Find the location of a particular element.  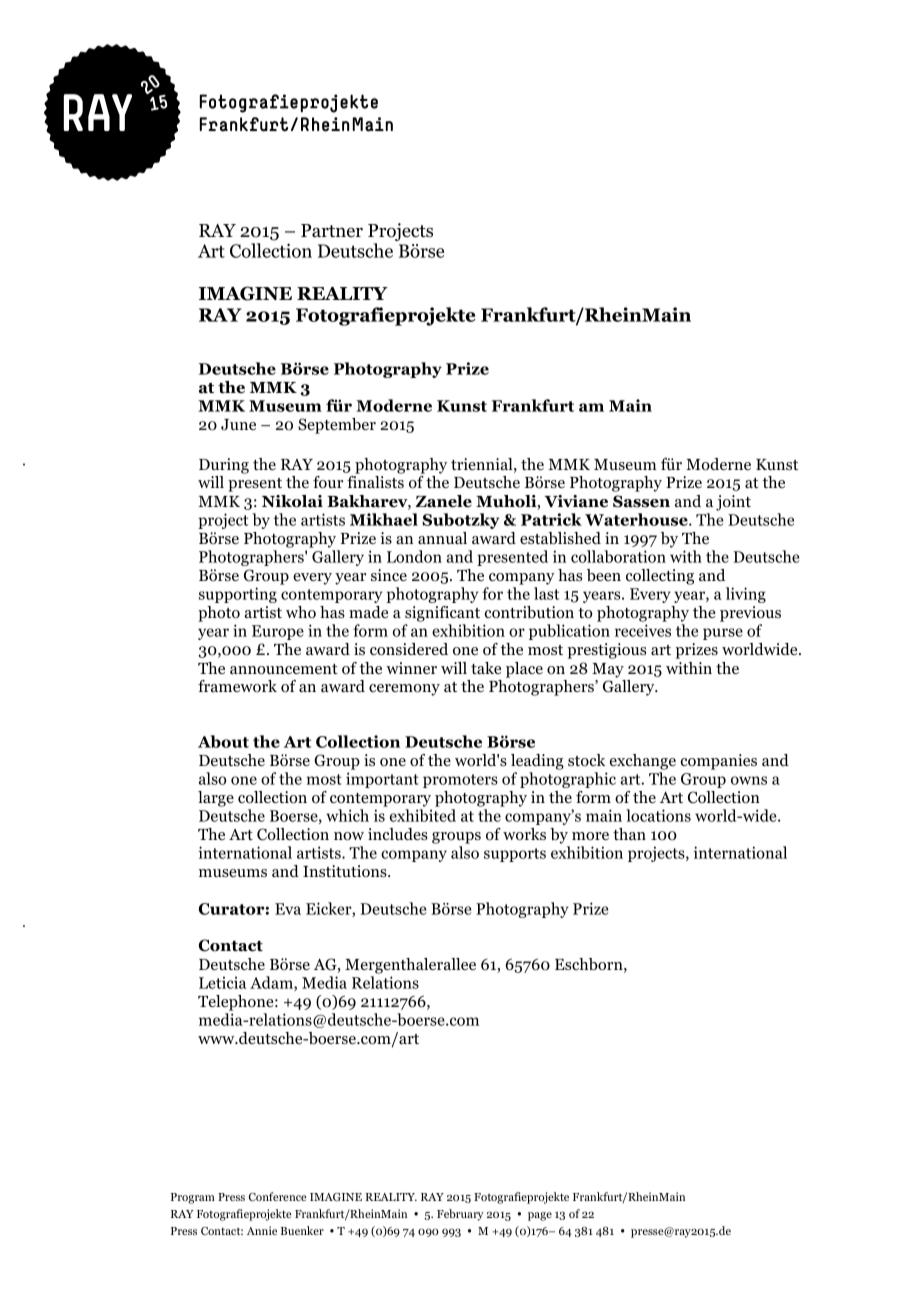

promoters is located at coordinates (460, 781).
